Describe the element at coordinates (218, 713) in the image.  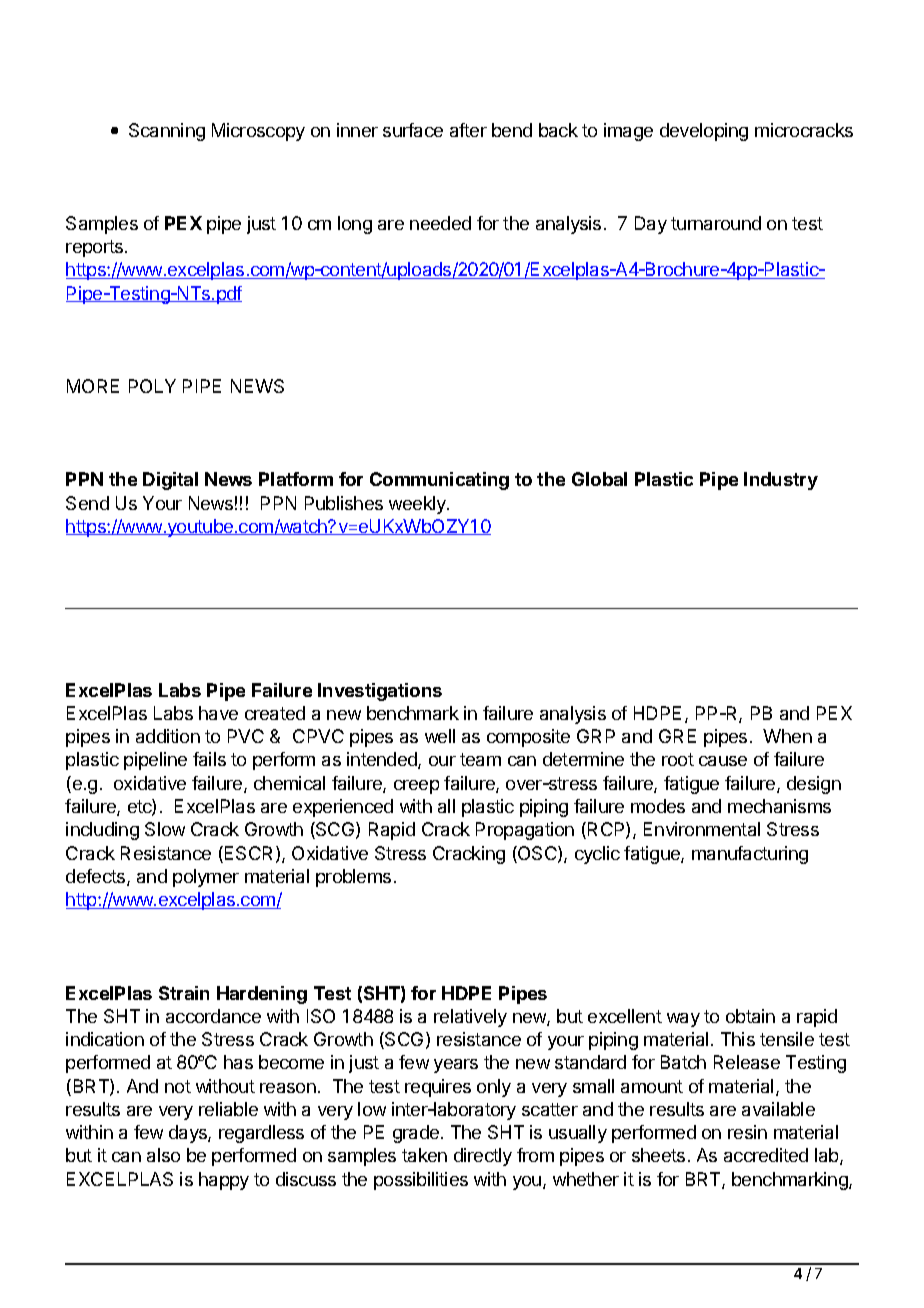
I see `have` at that location.
